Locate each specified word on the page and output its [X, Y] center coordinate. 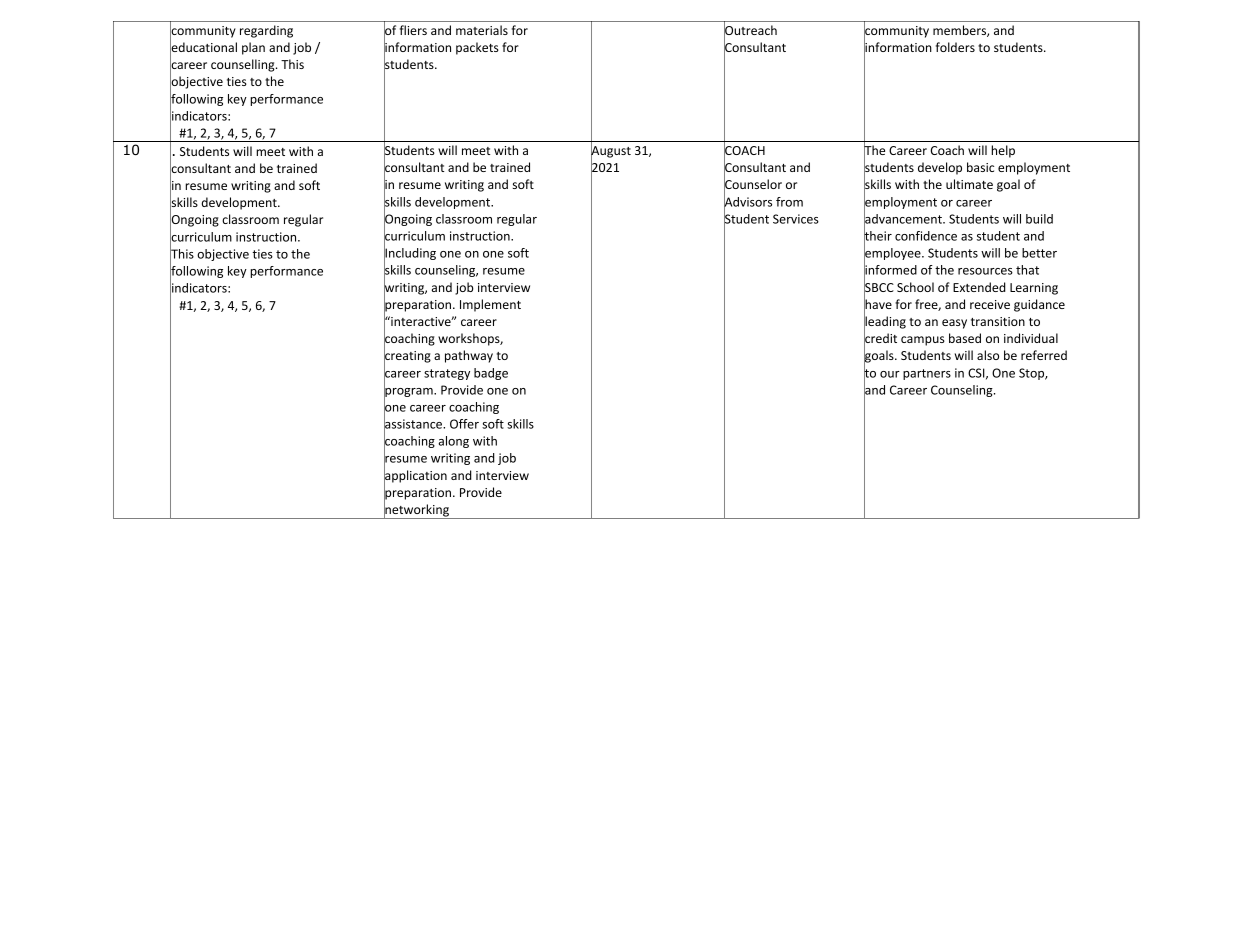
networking [417, 510]
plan [253, 48]
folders [955, 47]
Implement [490, 305]
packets [477, 48]
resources [985, 271]
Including [410, 254]
